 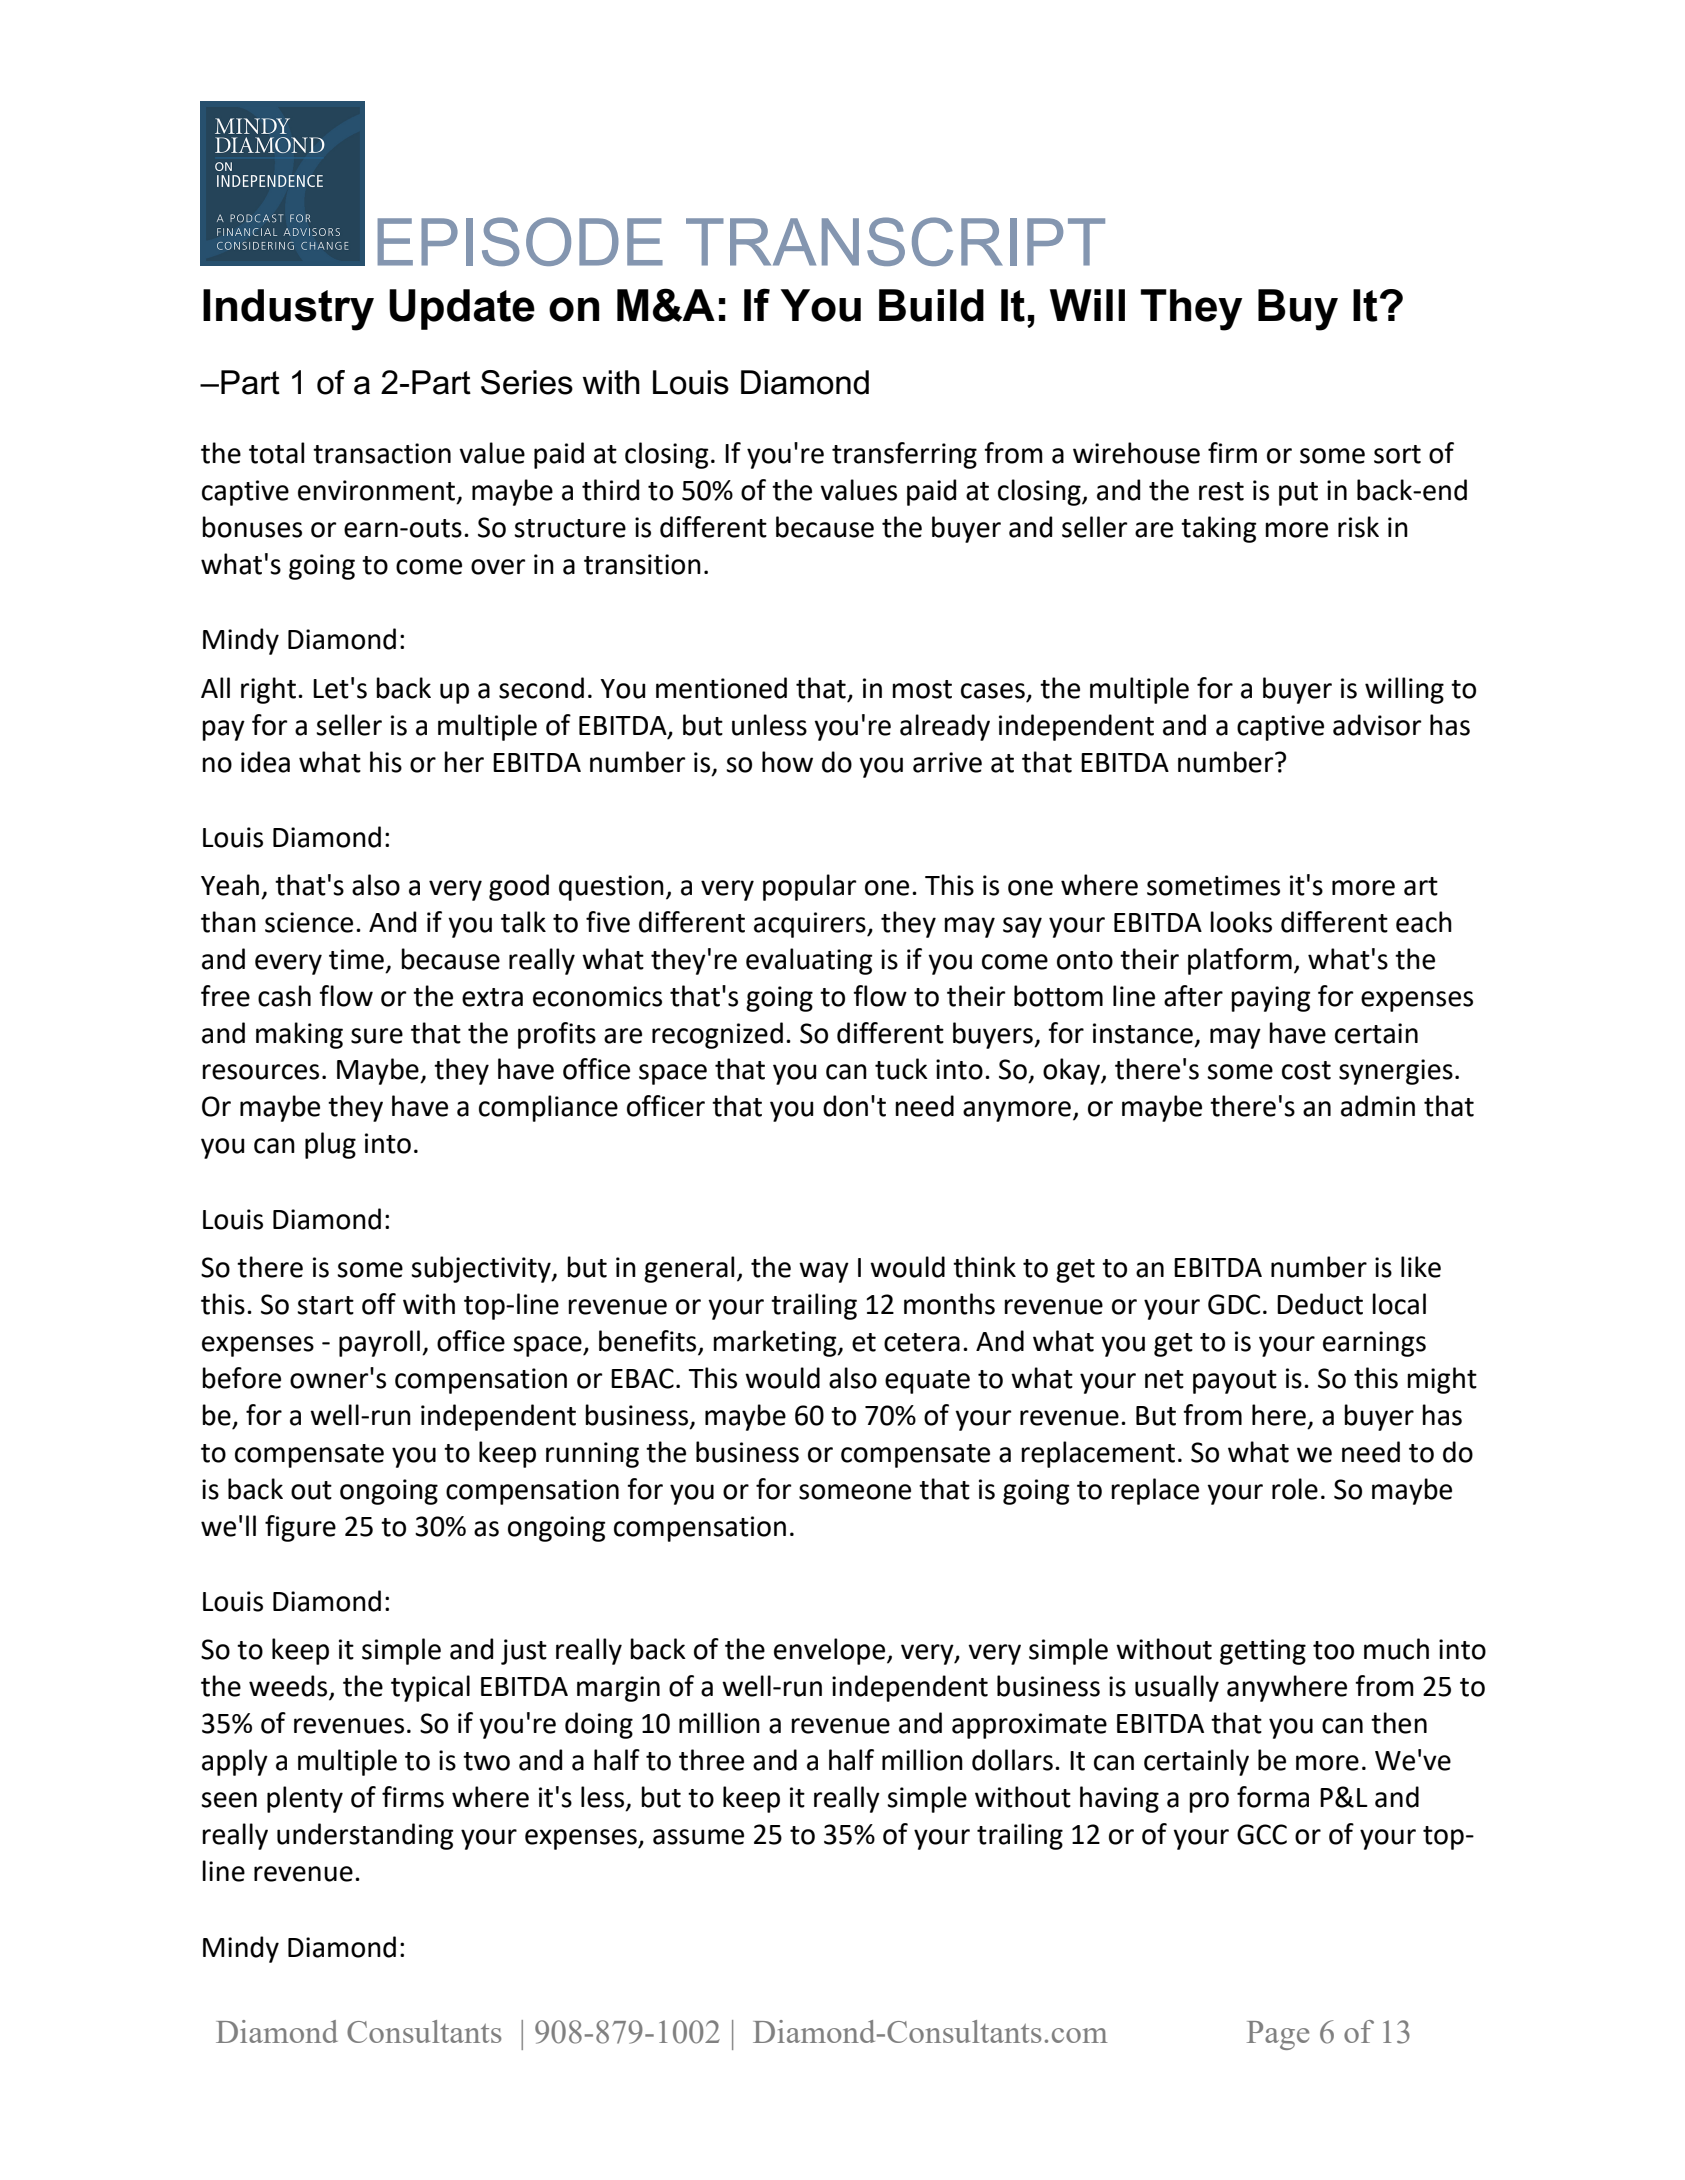 What do you see at coordinates (288, 310) in the page?
I see `Industry` at bounding box center [288, 310].
